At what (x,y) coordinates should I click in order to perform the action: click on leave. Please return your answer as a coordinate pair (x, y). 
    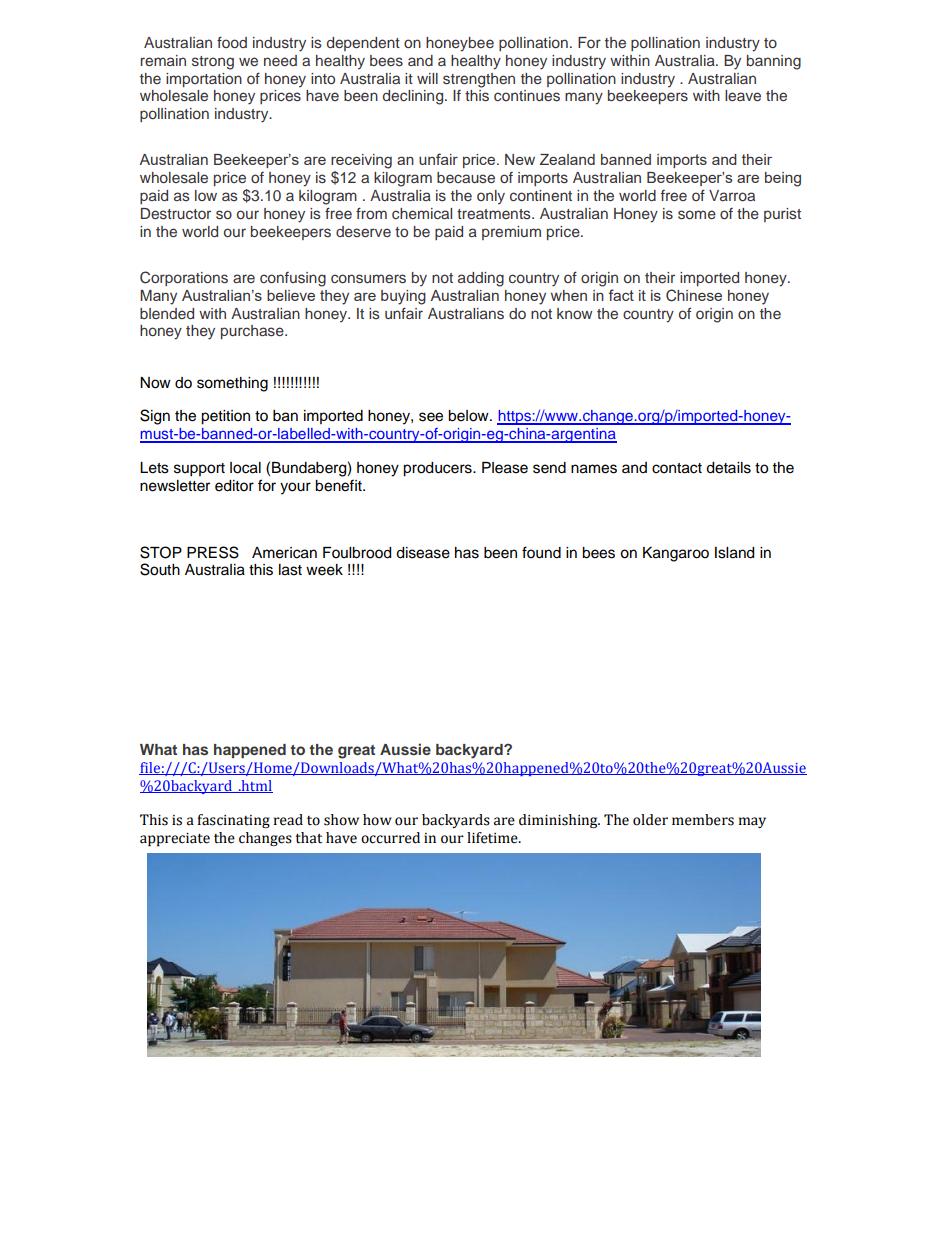
    Looking at the image, I should click on (743, 95).
